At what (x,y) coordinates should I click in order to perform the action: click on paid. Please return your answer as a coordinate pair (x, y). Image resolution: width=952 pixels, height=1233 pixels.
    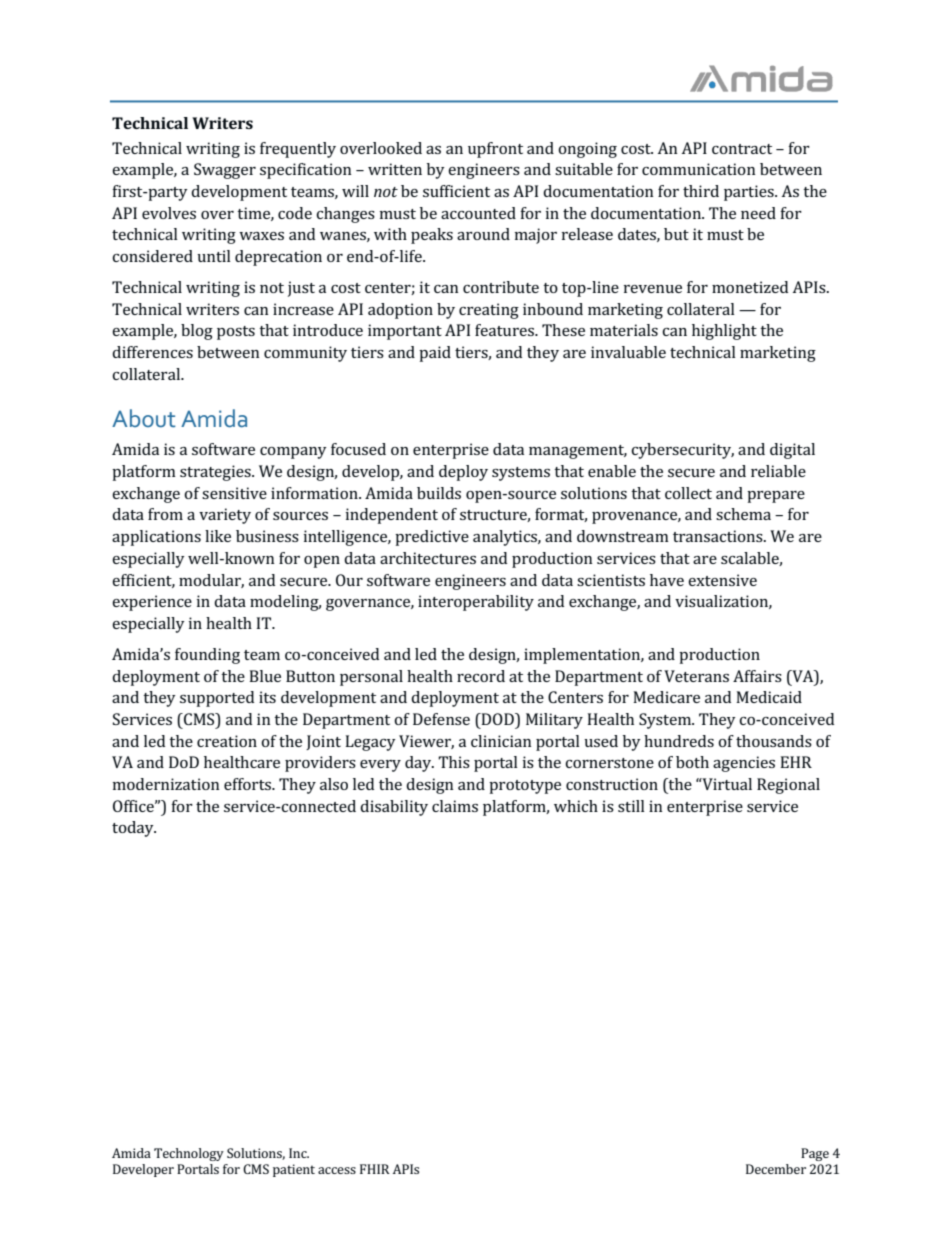
    Looking at the image, I should click on (435, 354).
